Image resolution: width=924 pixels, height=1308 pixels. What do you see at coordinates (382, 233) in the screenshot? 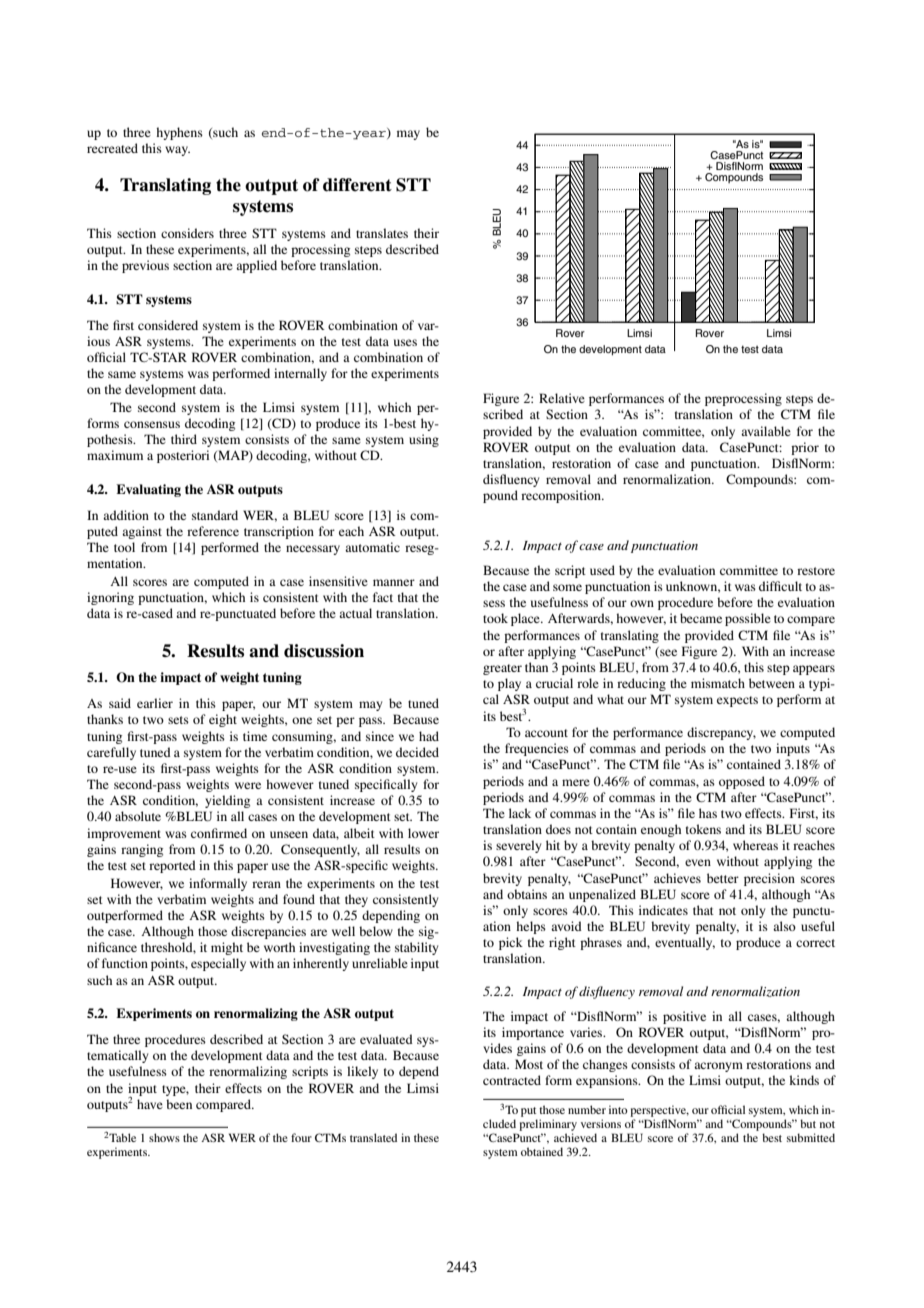
I see `translates` at bounding box center [382, 233].
